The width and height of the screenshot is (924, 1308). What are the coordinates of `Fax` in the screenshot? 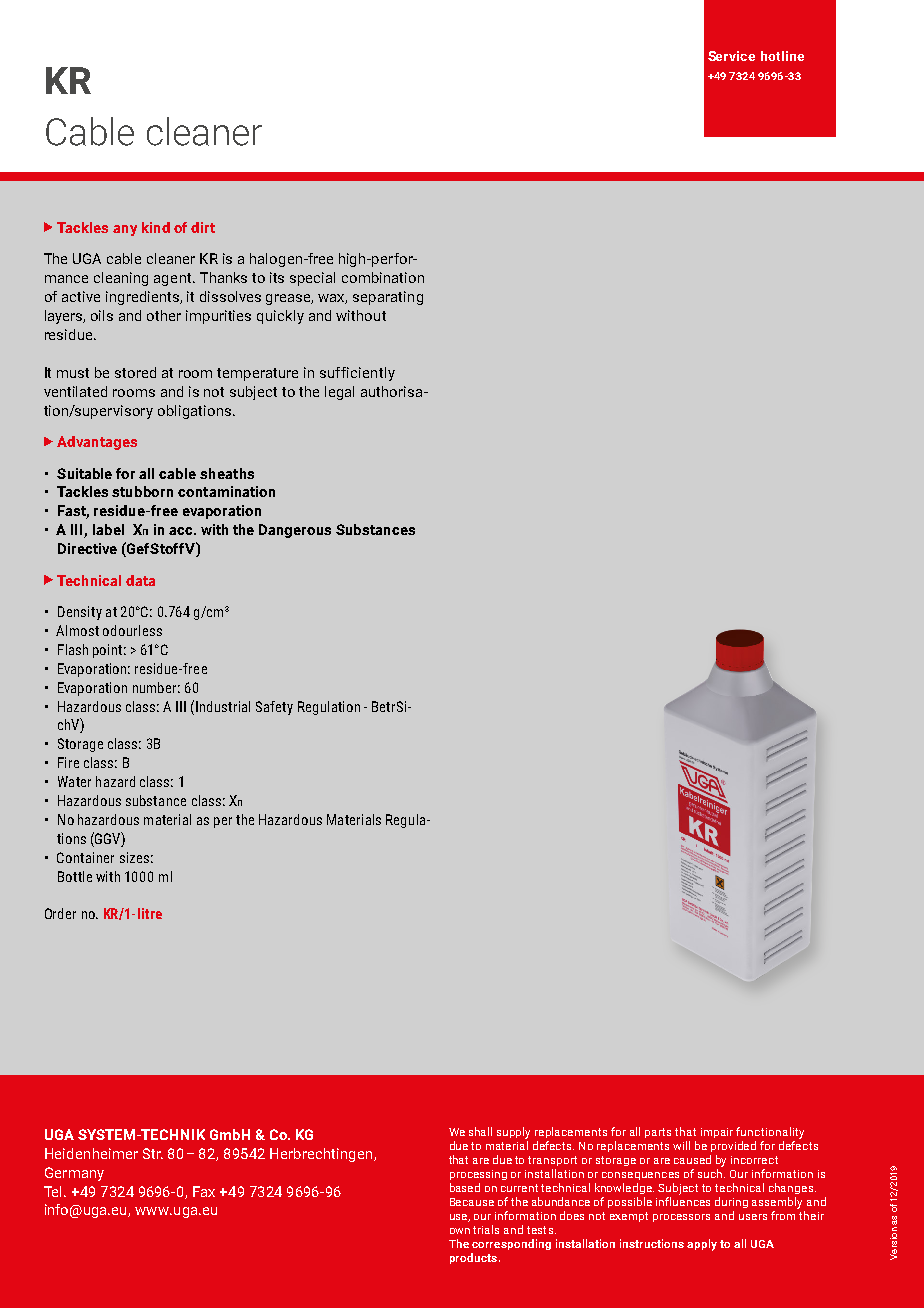 It's located at (204, 1191).
